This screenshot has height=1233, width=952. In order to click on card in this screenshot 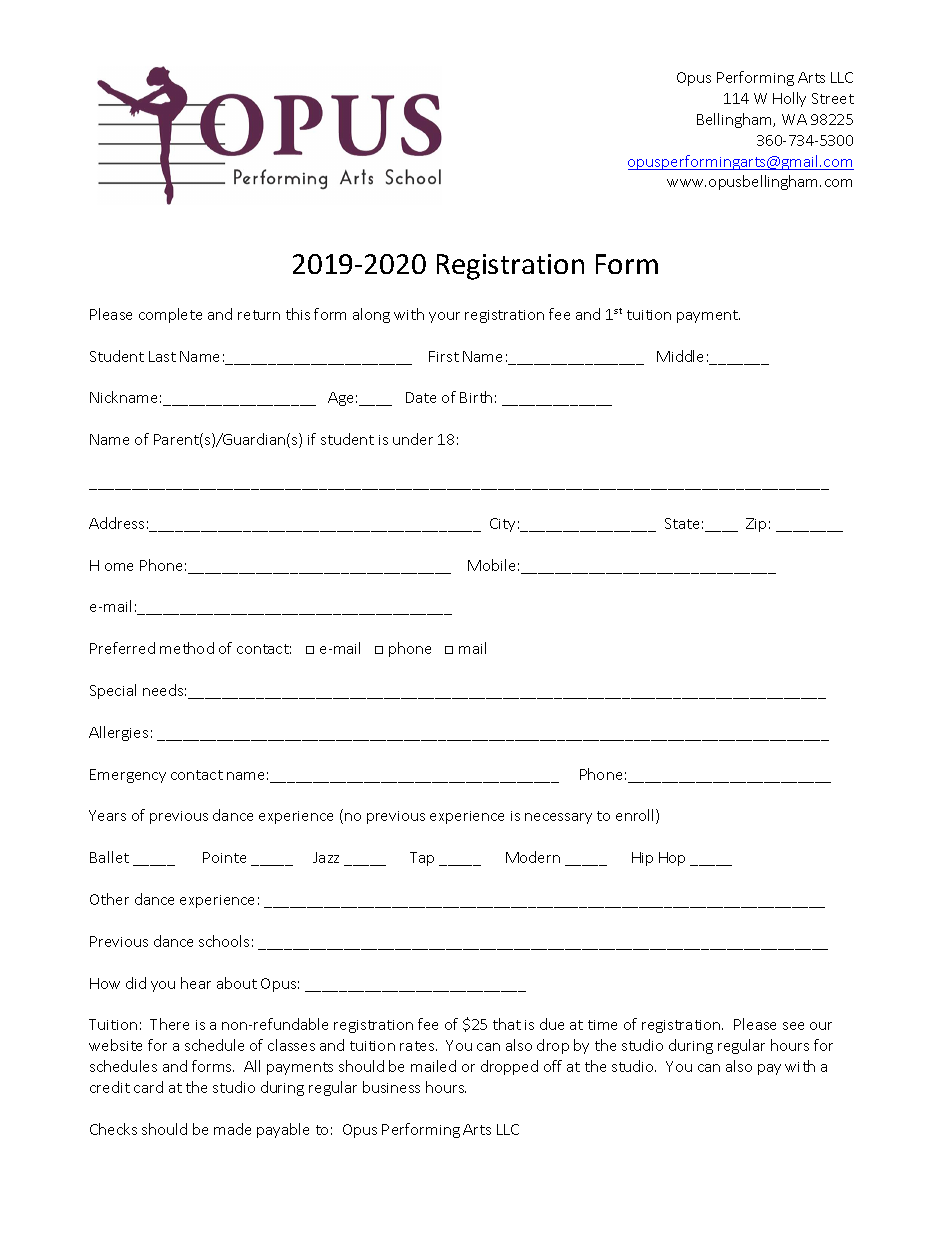, I will do `click(148, 1087)`.
